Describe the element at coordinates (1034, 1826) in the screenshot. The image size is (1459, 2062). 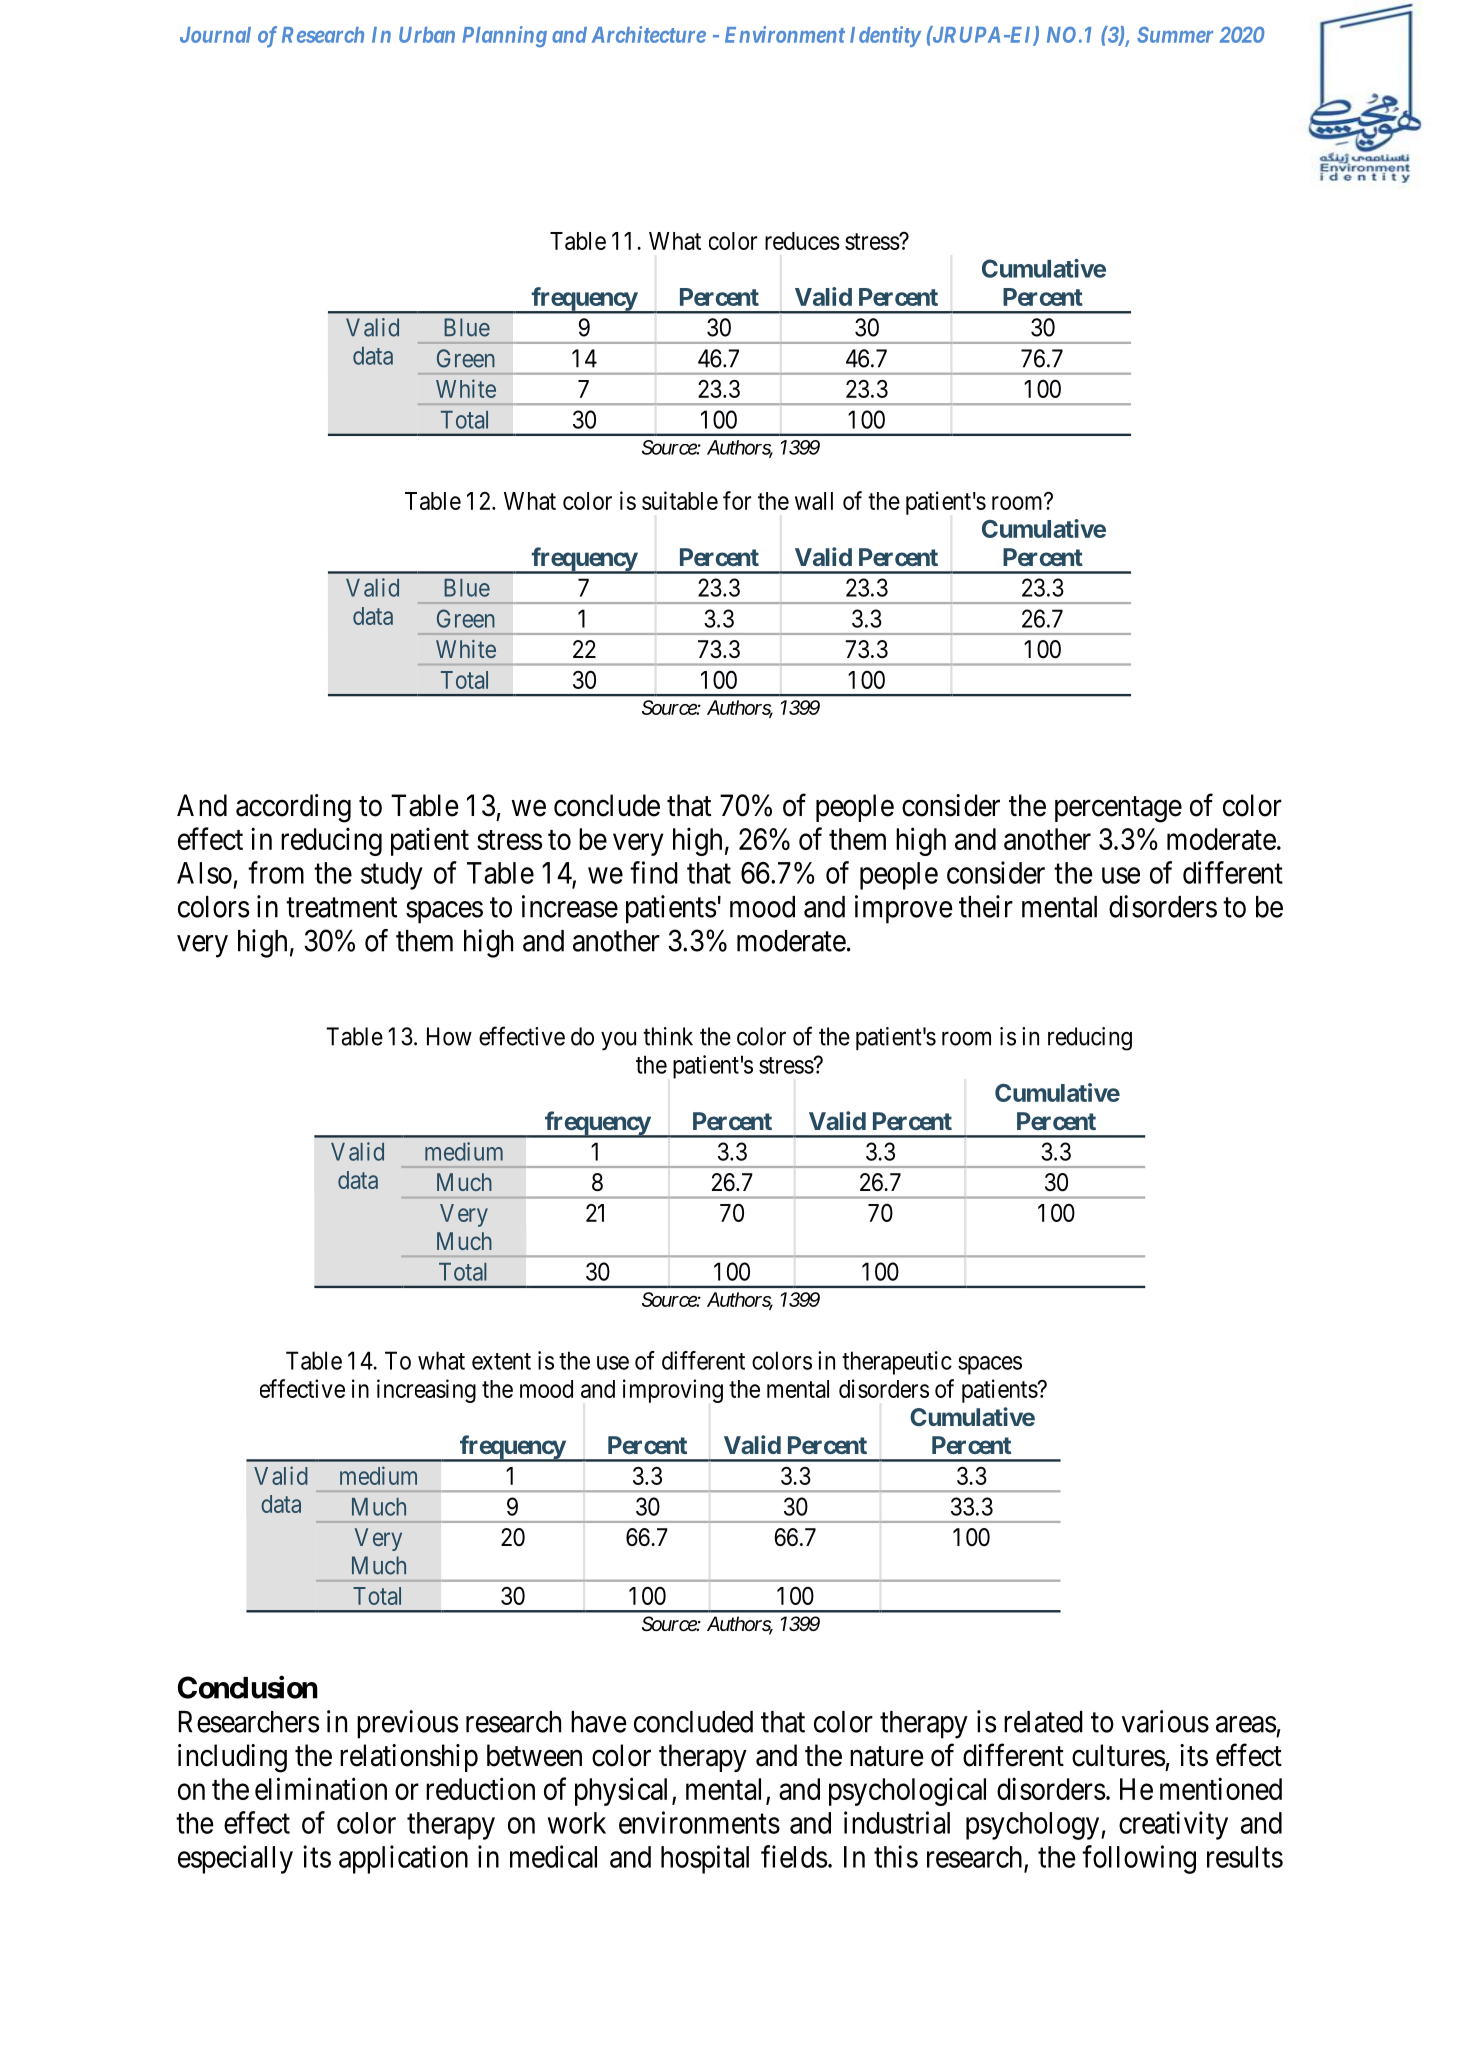
I see `psychology` at that location.
